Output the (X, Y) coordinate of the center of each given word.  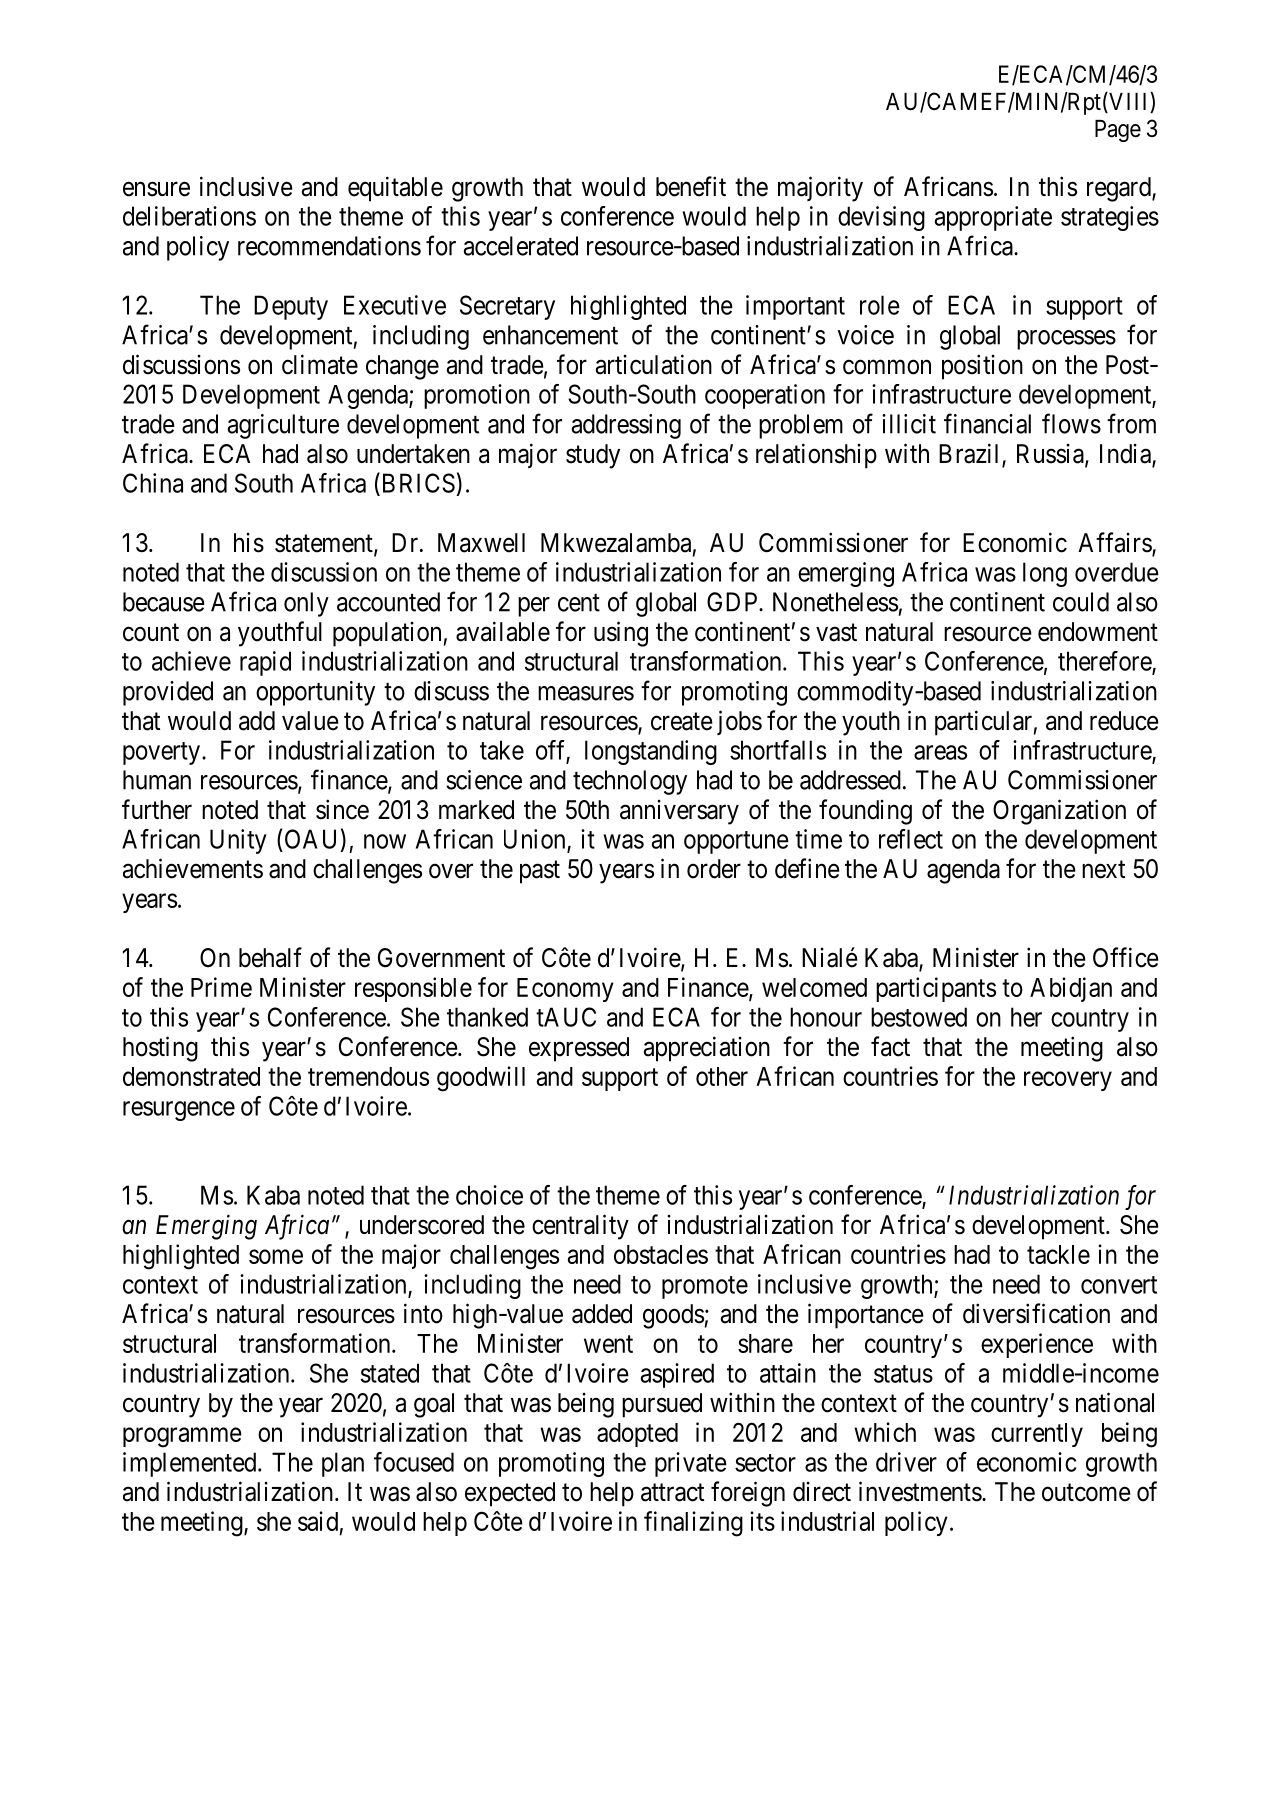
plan (343, 1464)
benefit (691, 186)
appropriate (993, 218)
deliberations (189, 216)
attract (672, 1493)
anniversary (679, 812)
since (342, 809)
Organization (1059, 812)
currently (1037, 1435)
